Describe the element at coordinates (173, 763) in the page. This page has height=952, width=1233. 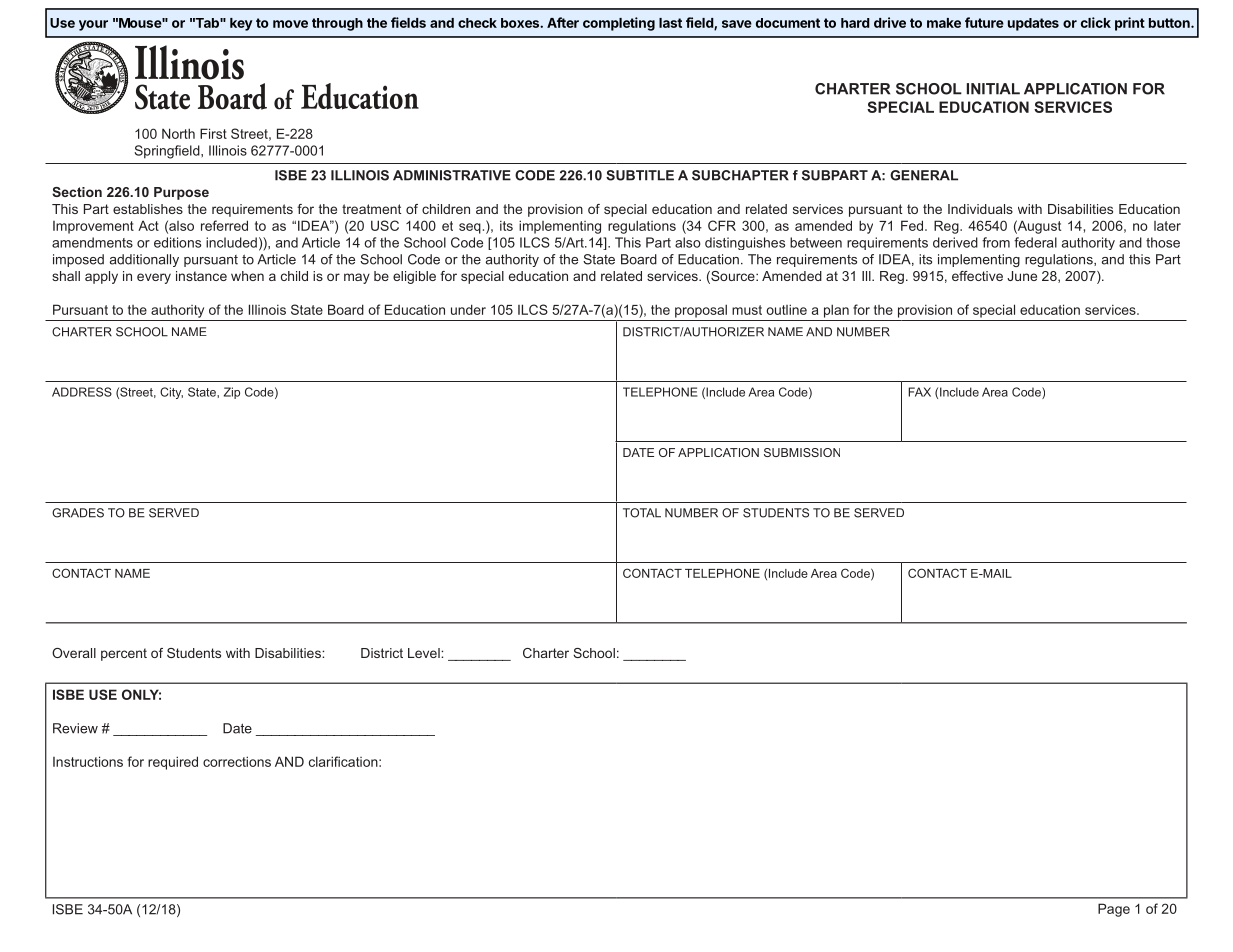
I see `required` at that location.
